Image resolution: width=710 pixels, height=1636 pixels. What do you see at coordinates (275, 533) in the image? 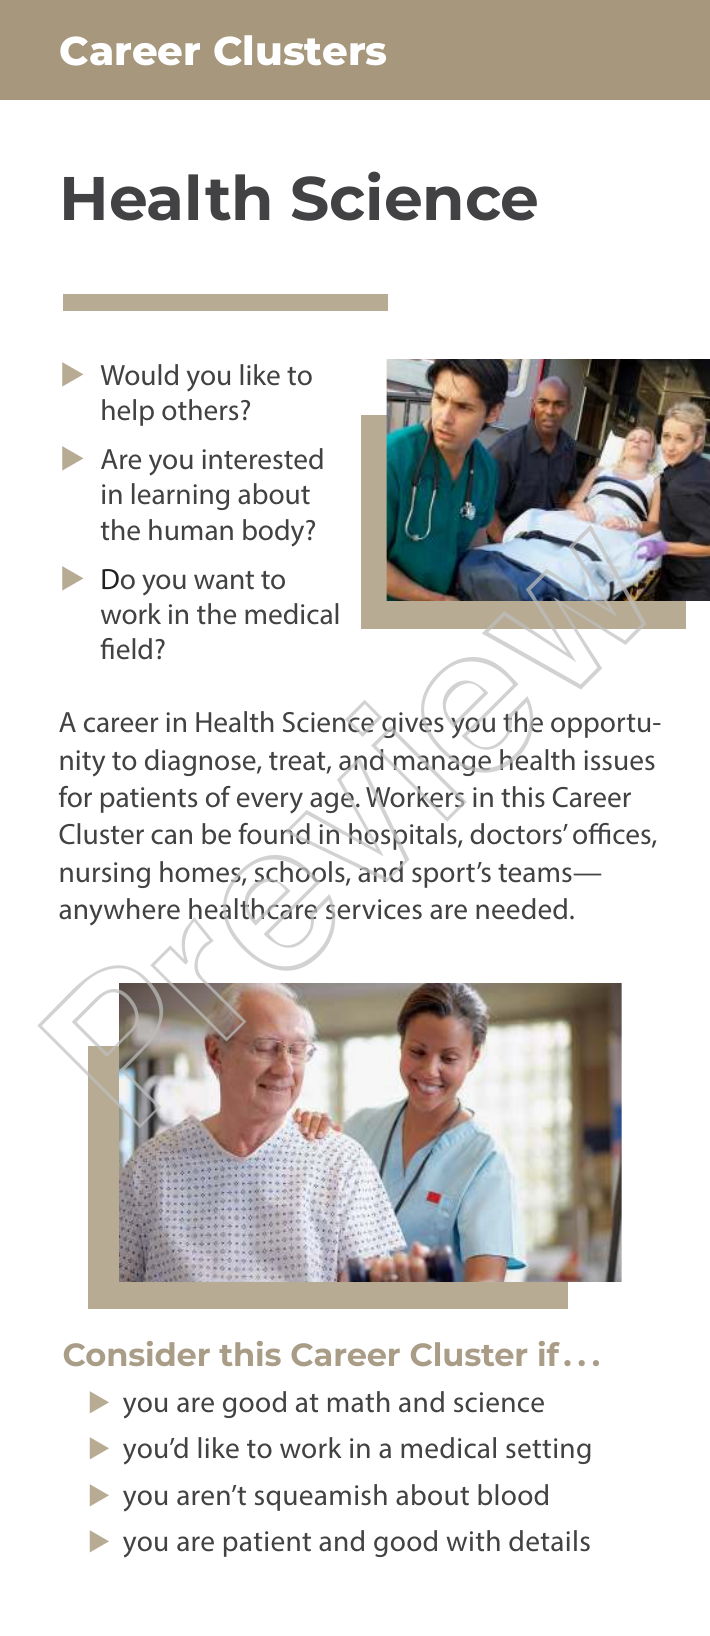
I see `body` at bounding box center [275, 533].
